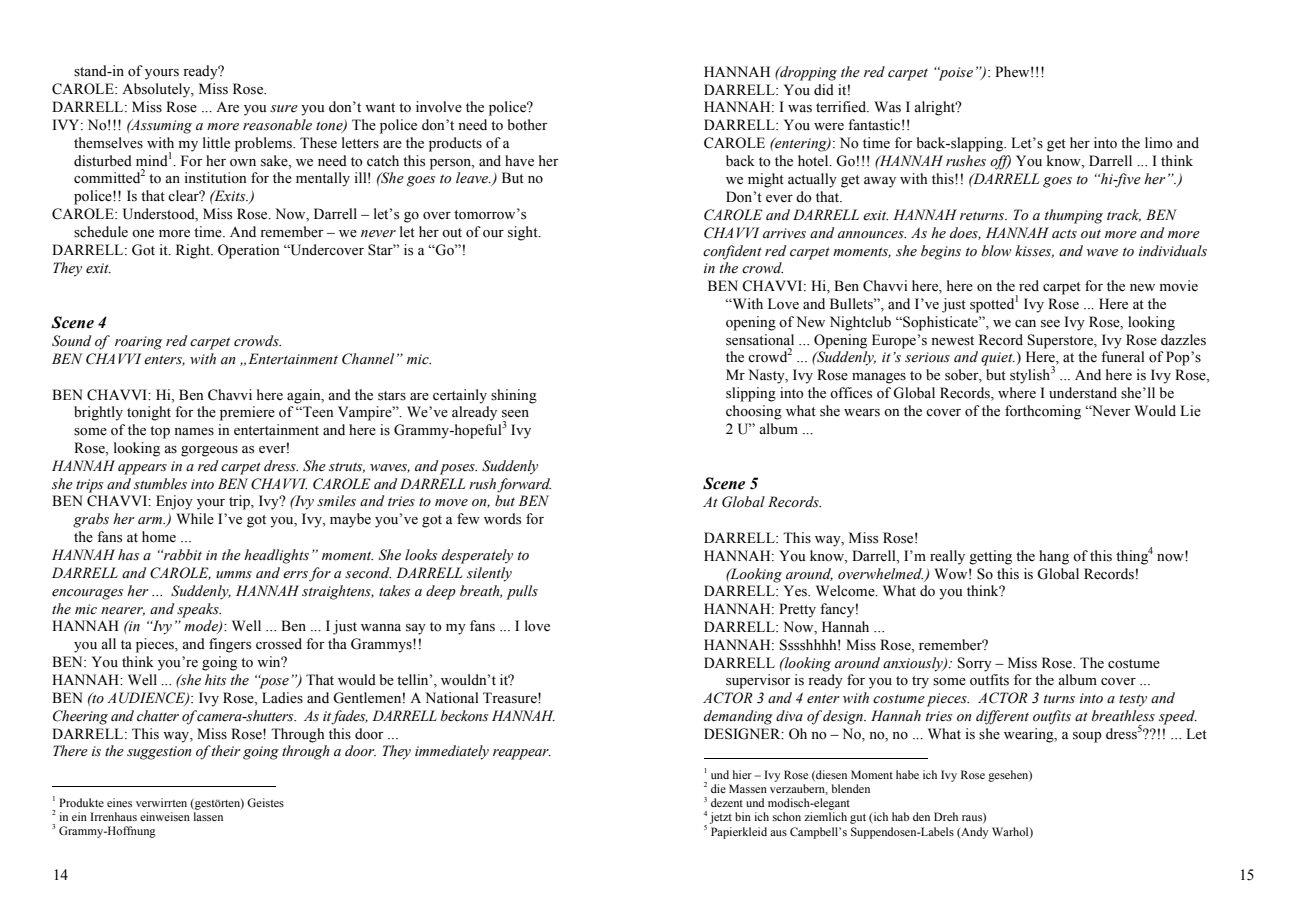 This screenshot has height=924, width=1303. What do you see at coordinates (1064, 234) in the screenshot?
I see `acts` at bounding box center [1064, 234].
